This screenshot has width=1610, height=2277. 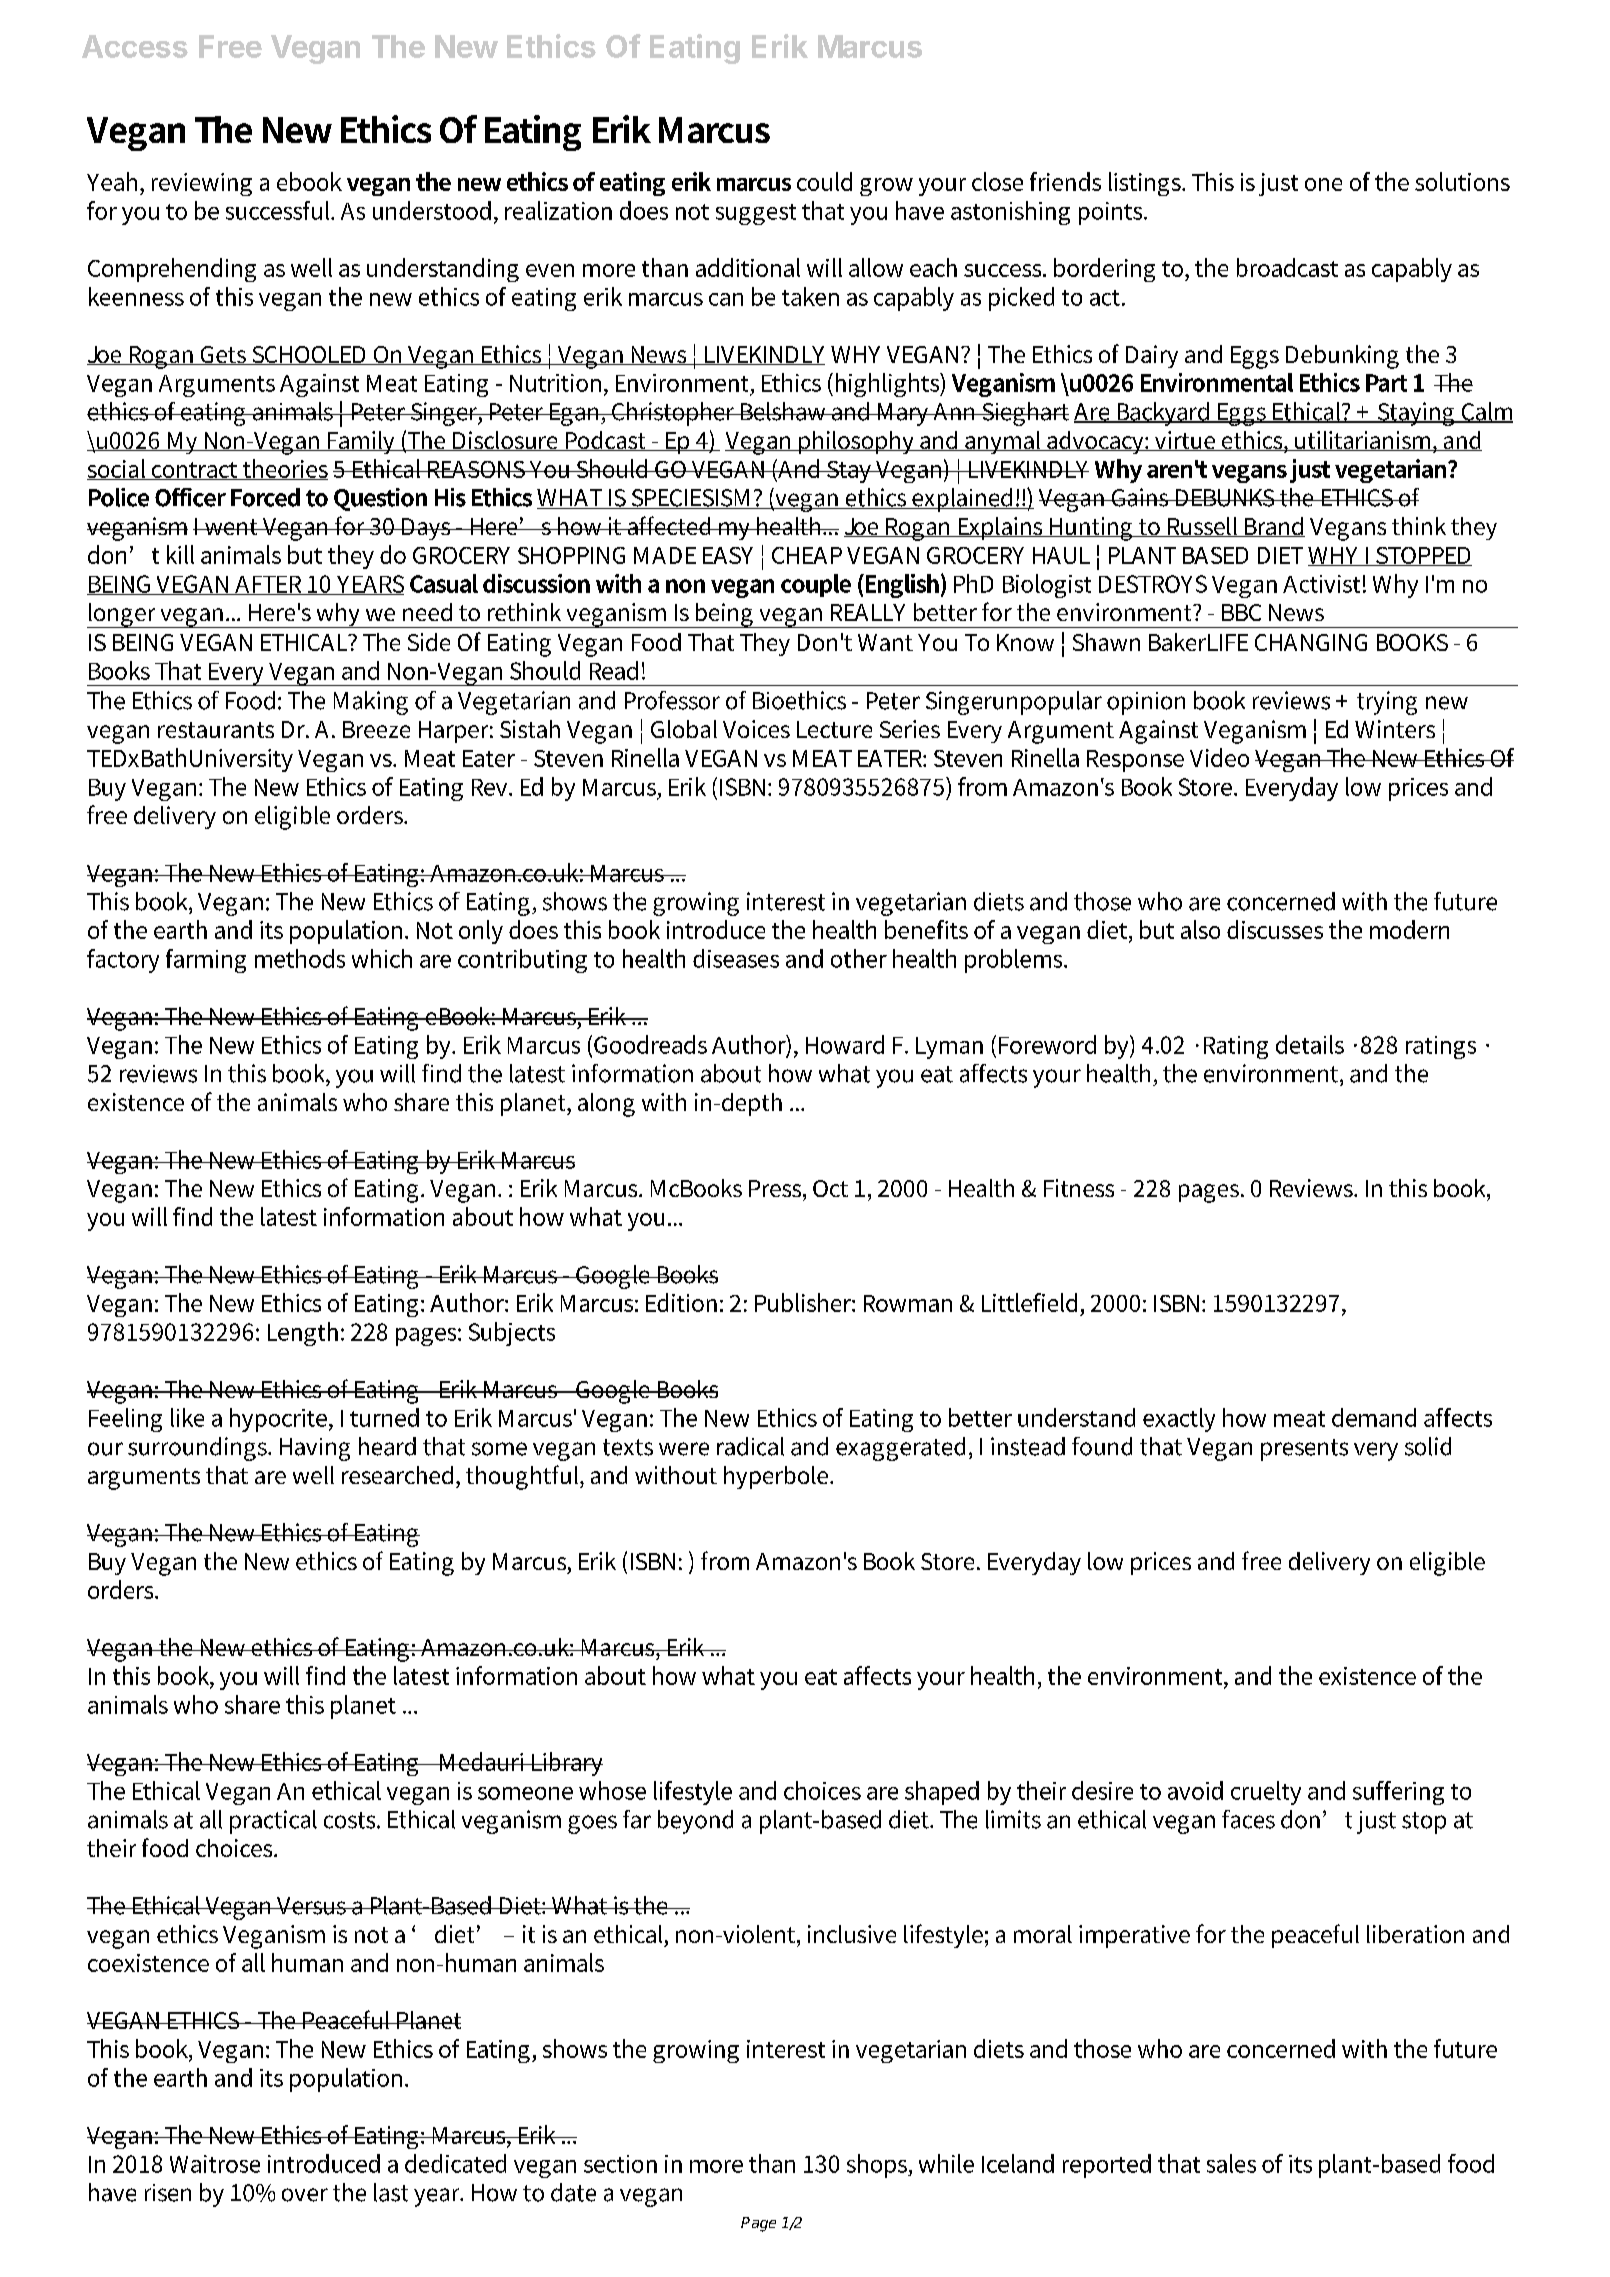 What do you see at coordinates (315, 1449) in the screenshot?
I see `Having` at bounding box center [315, 1449].
